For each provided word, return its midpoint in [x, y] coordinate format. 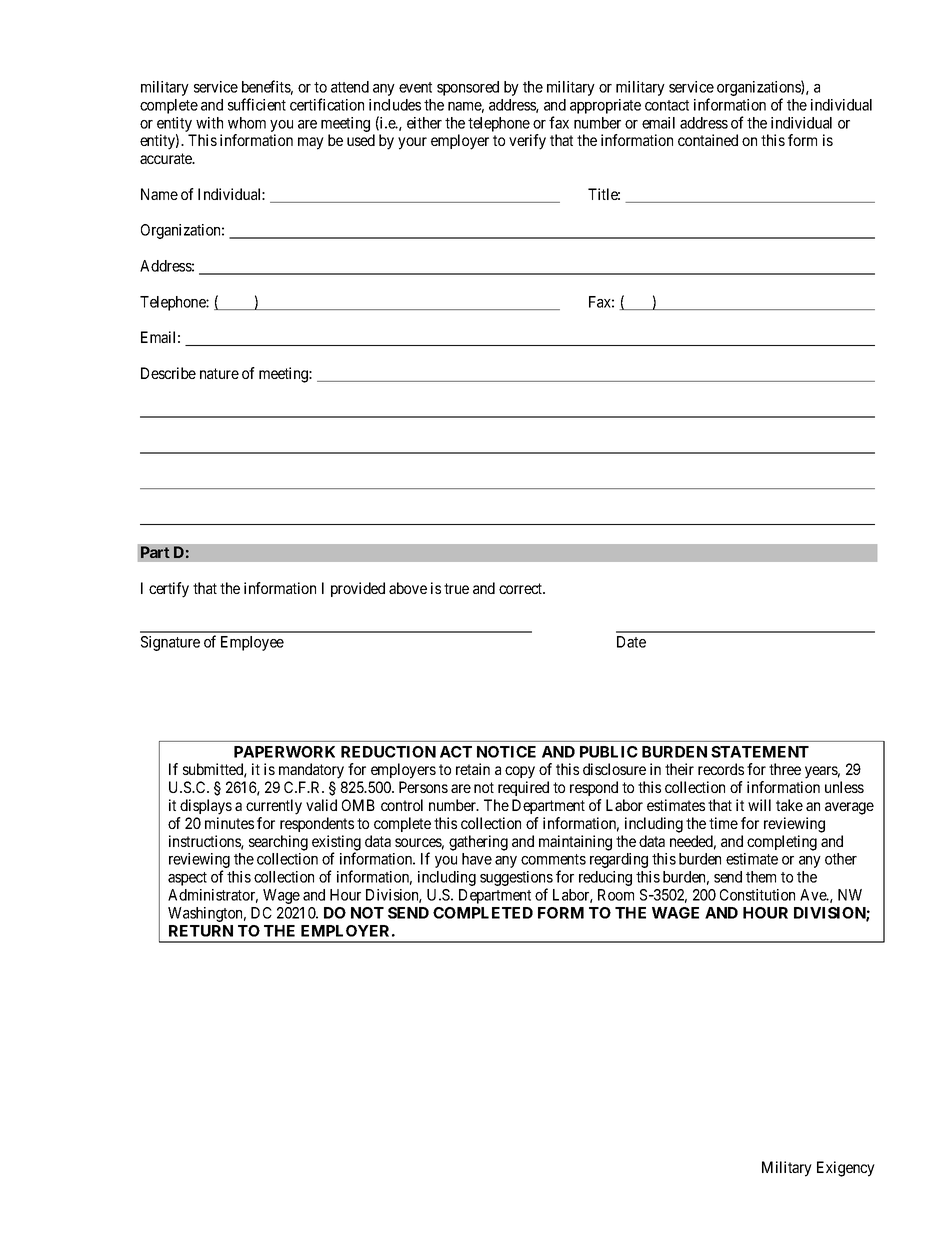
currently [274, 807]
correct [522, 588]
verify [527, 142]
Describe [168, 373]
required [523, 788]
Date [631, 642]
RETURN [201, 931]
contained [708, 140]
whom [247, 123]
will [759, 805]
